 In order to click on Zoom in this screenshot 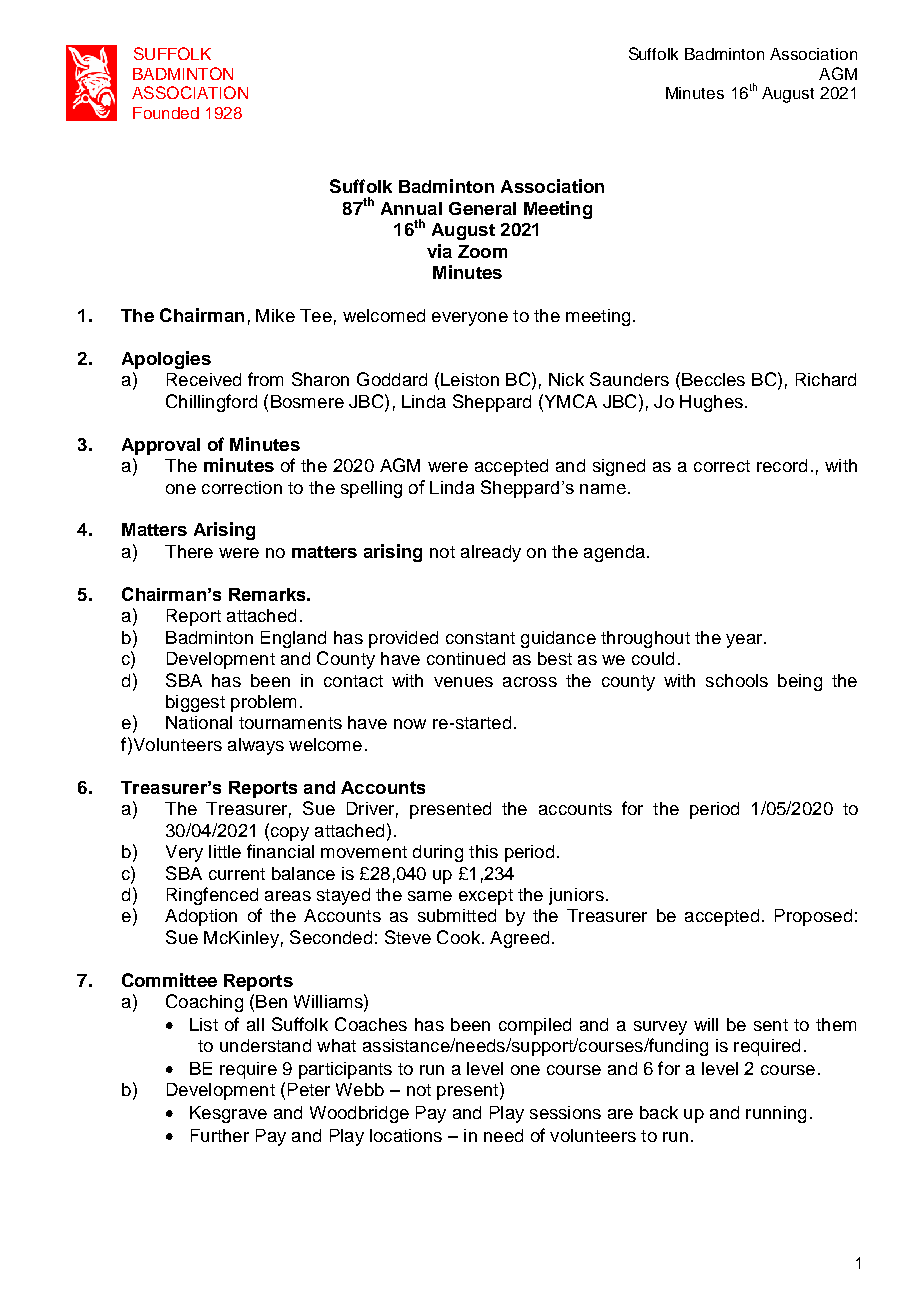, I will do `click(482, 251)`.
